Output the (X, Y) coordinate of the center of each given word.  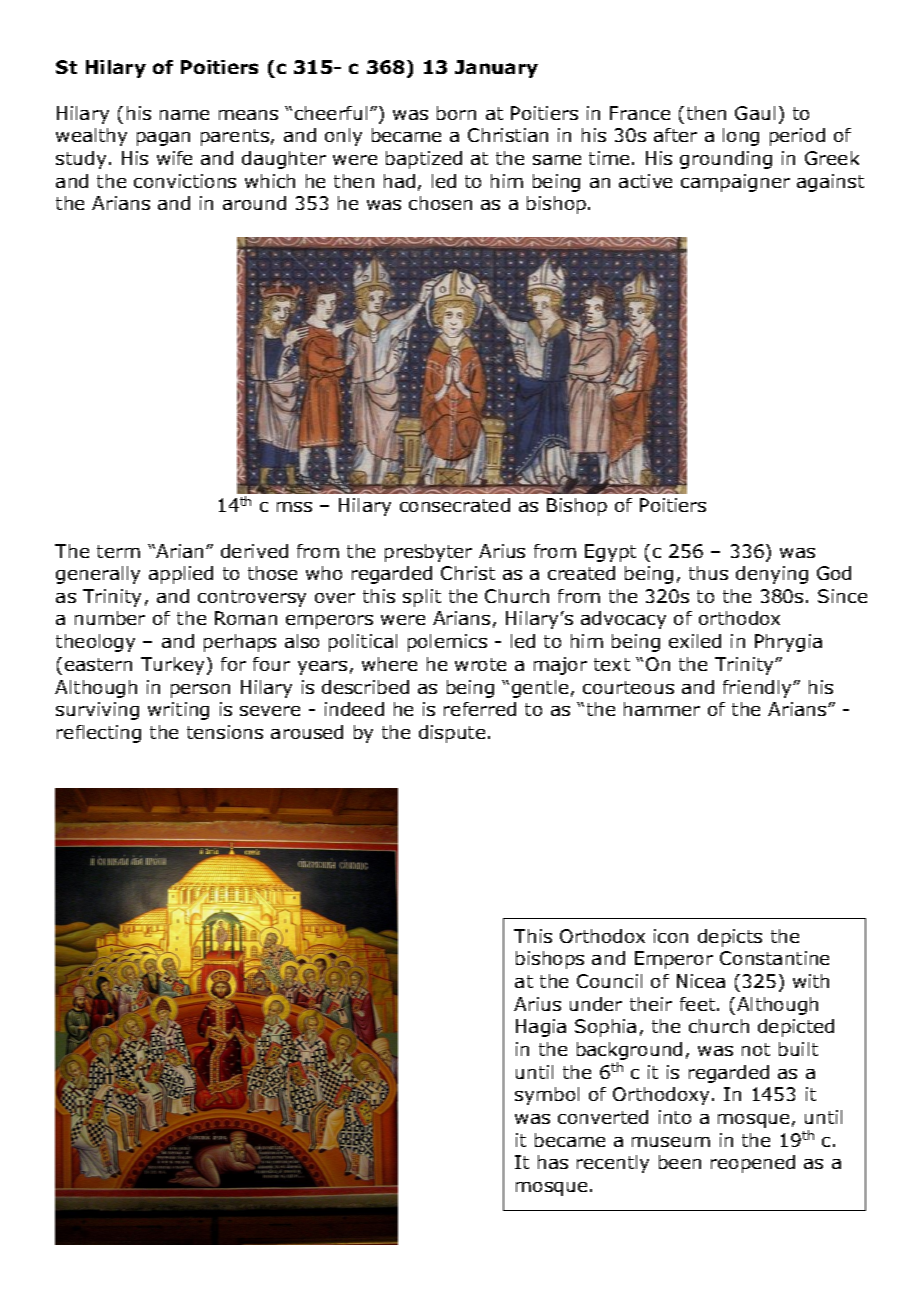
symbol (547, 1096)
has (553, 1162)
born (456, 113)
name (184, 115)
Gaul (755, 113)
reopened (753, 1164)
